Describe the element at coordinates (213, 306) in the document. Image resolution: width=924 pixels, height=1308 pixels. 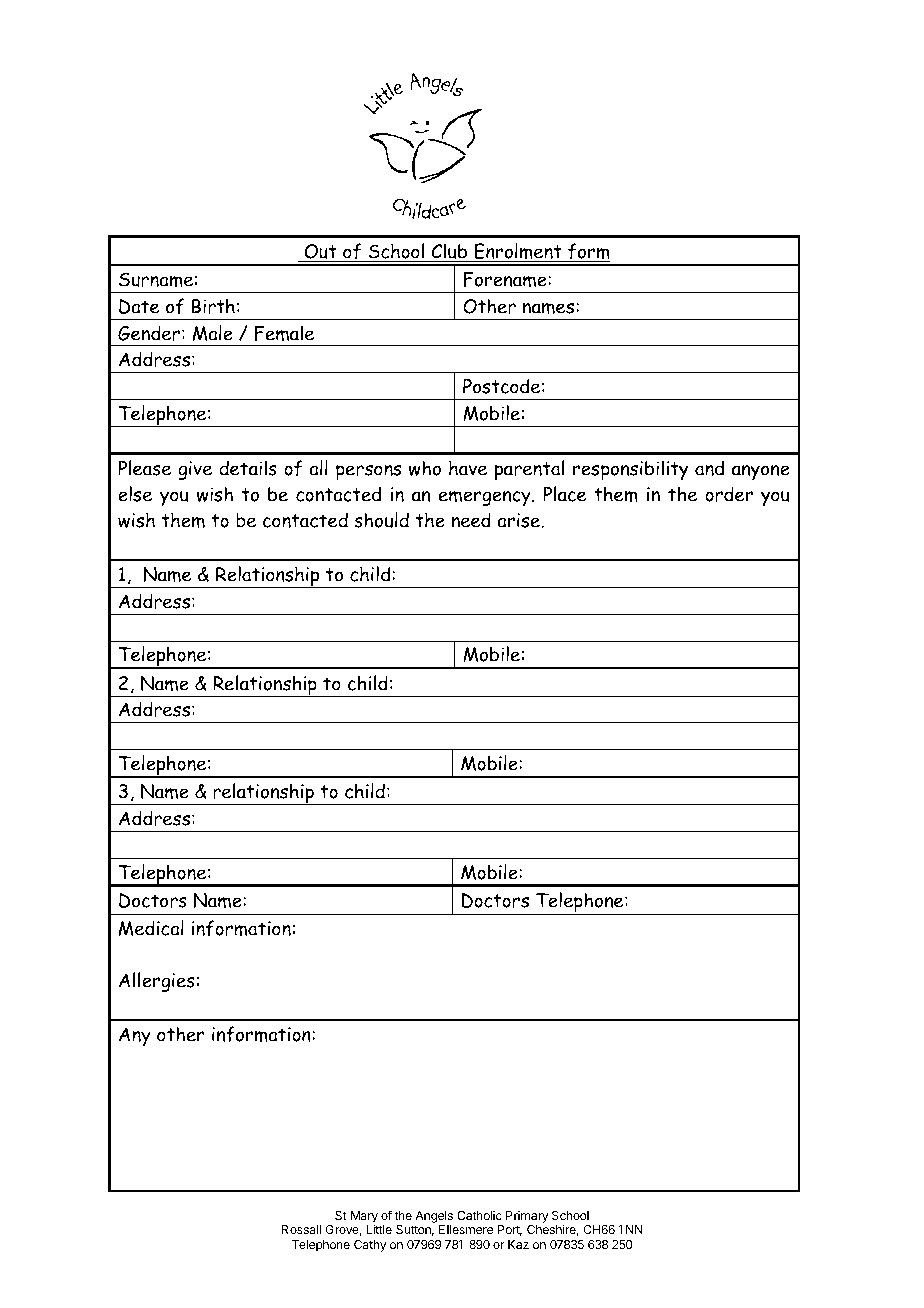
I see `Birth` at that location.
